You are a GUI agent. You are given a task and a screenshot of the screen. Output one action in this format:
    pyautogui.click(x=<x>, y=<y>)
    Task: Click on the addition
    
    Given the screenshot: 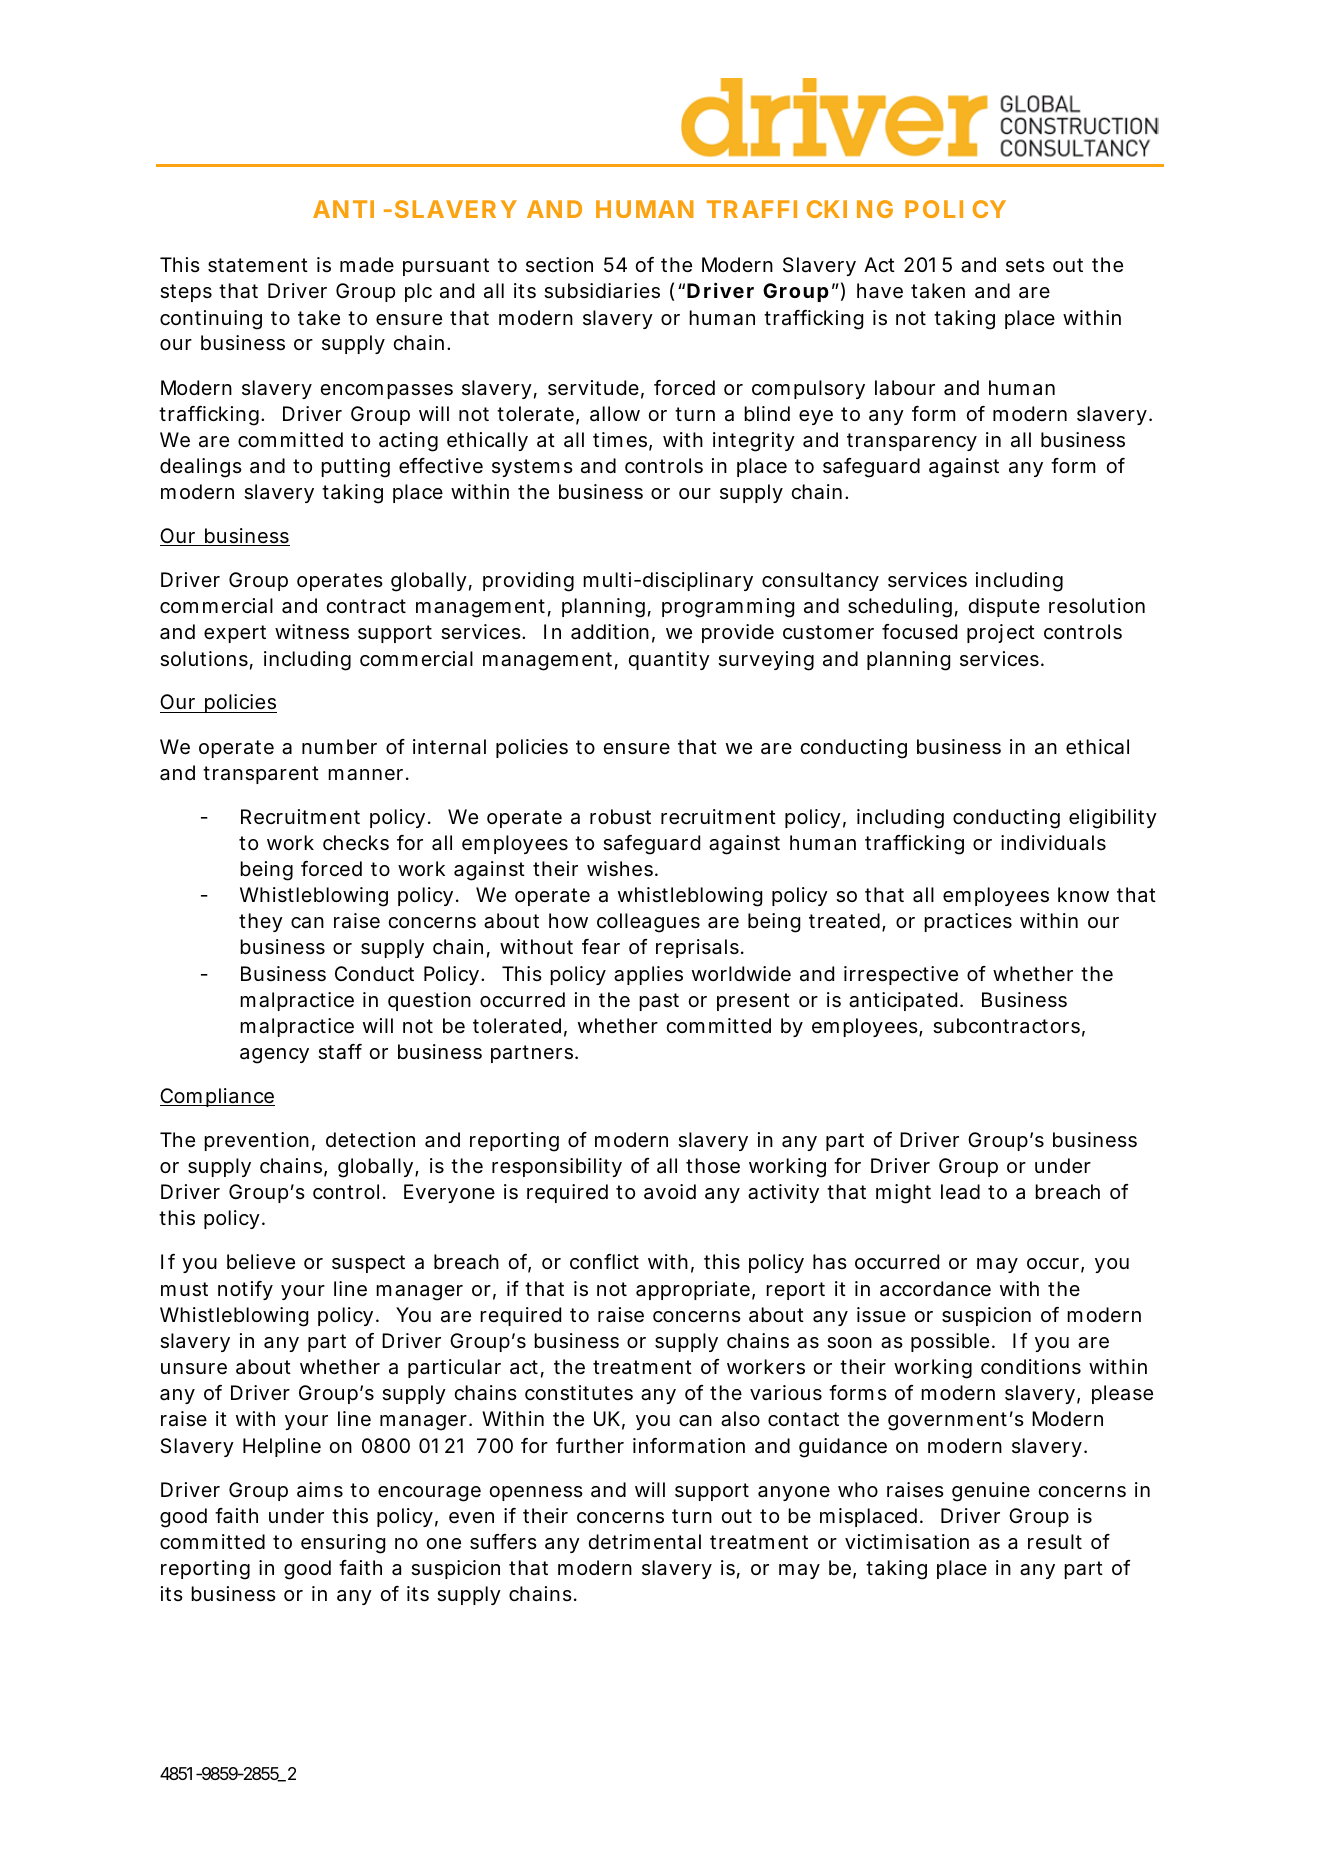 What is the action you would take?
    pyautogui.click(x=610, y=632)
